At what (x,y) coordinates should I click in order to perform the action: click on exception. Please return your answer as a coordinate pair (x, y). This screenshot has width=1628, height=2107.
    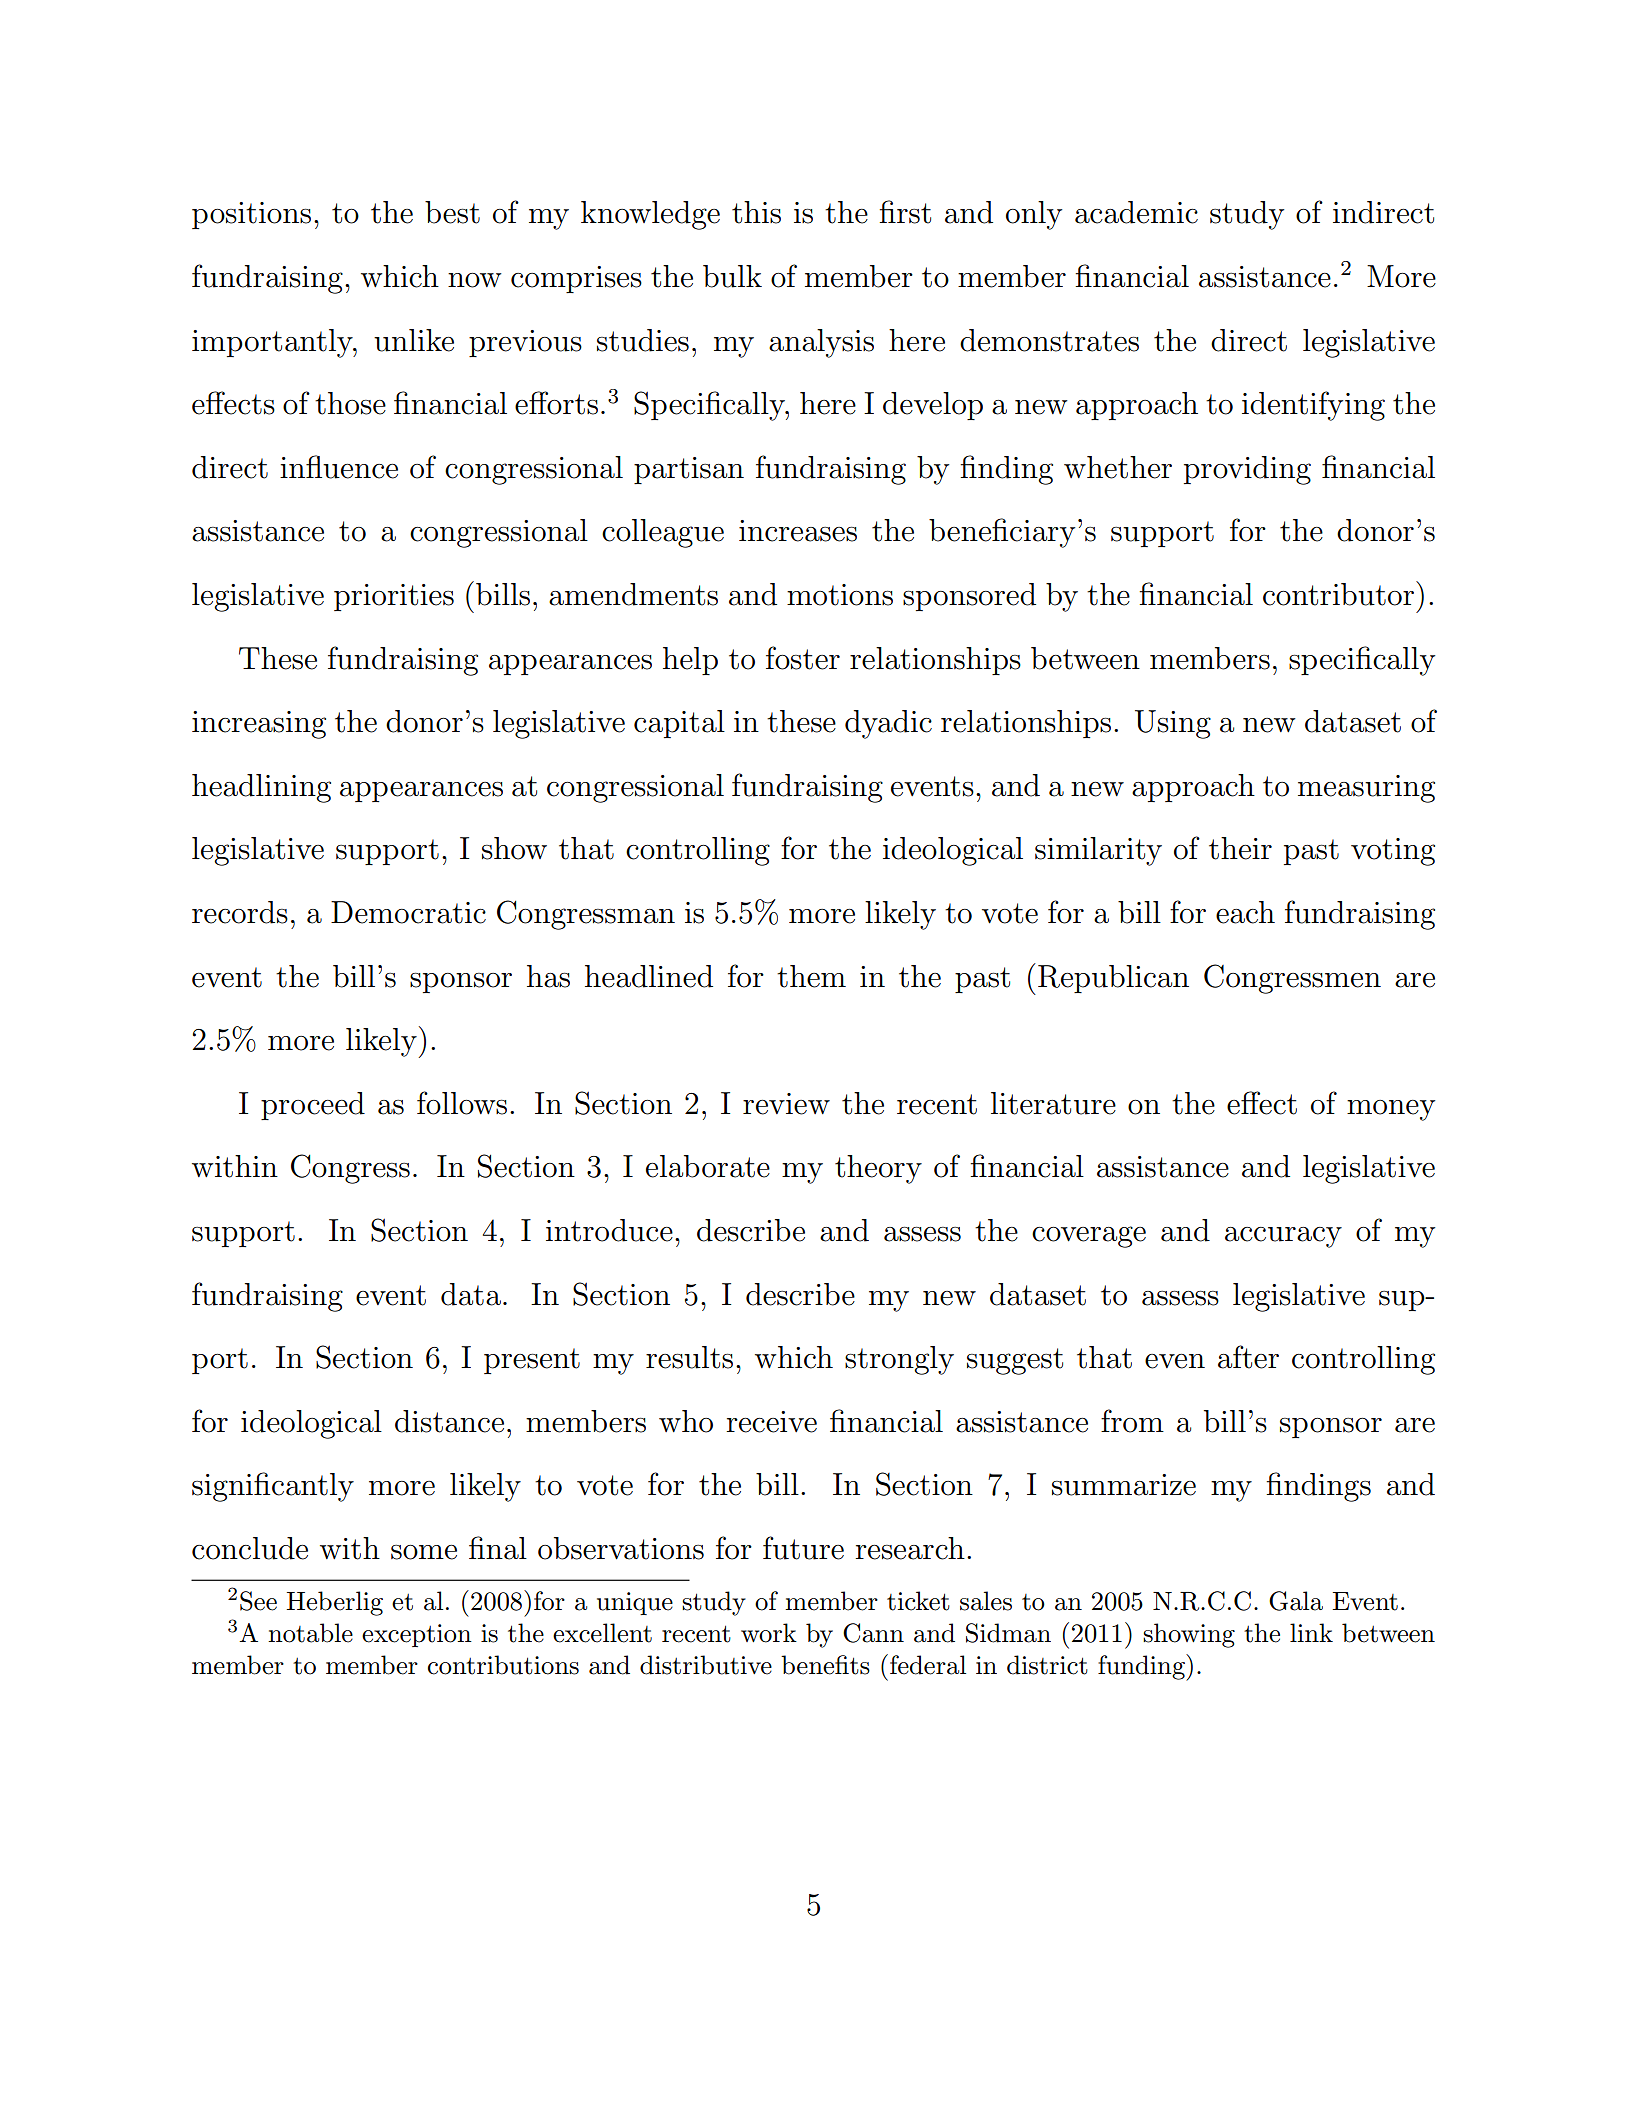
    Looking at the image, I should click on (417, 1635).
